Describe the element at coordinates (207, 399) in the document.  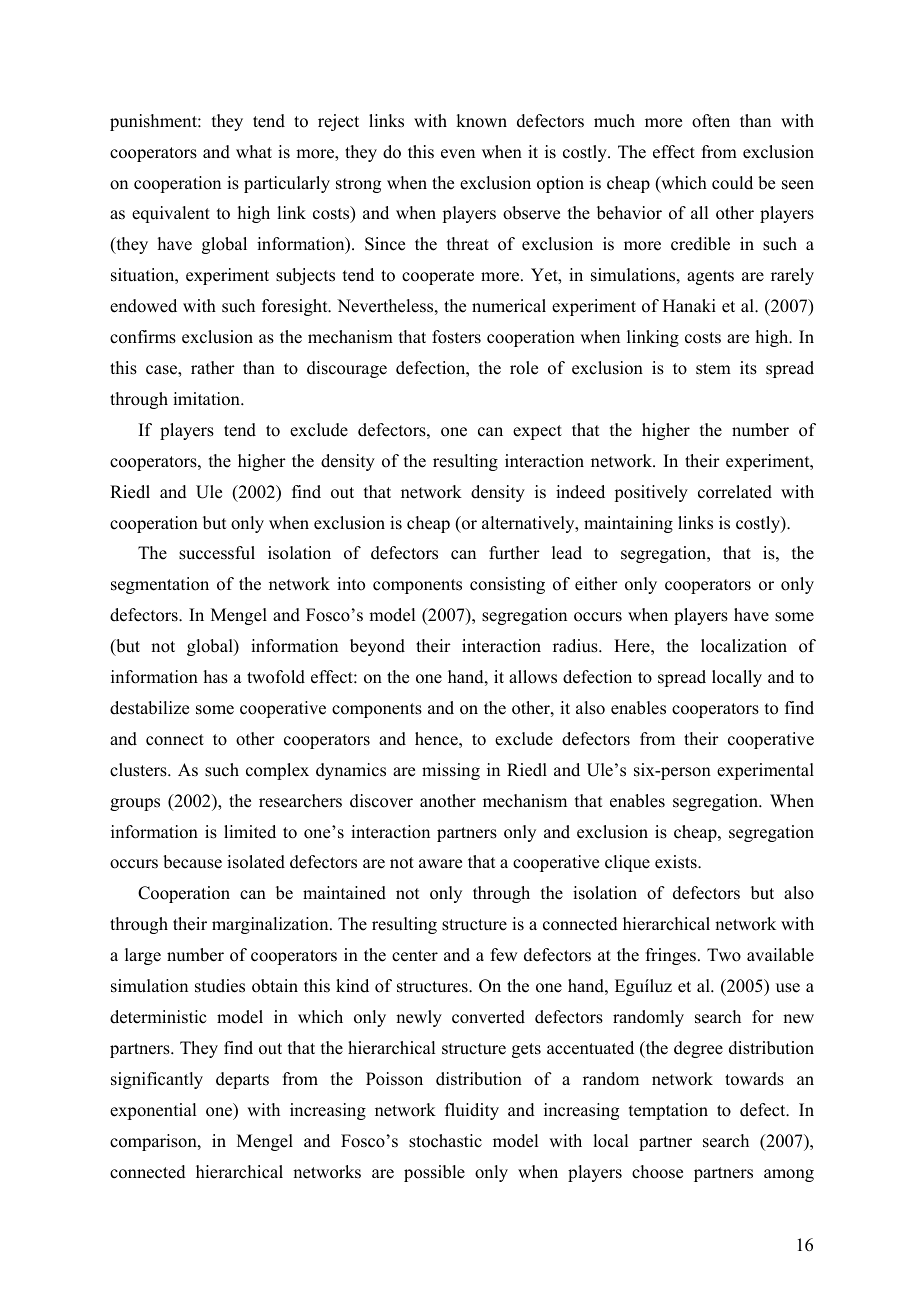
I see `imitation` at that location.
